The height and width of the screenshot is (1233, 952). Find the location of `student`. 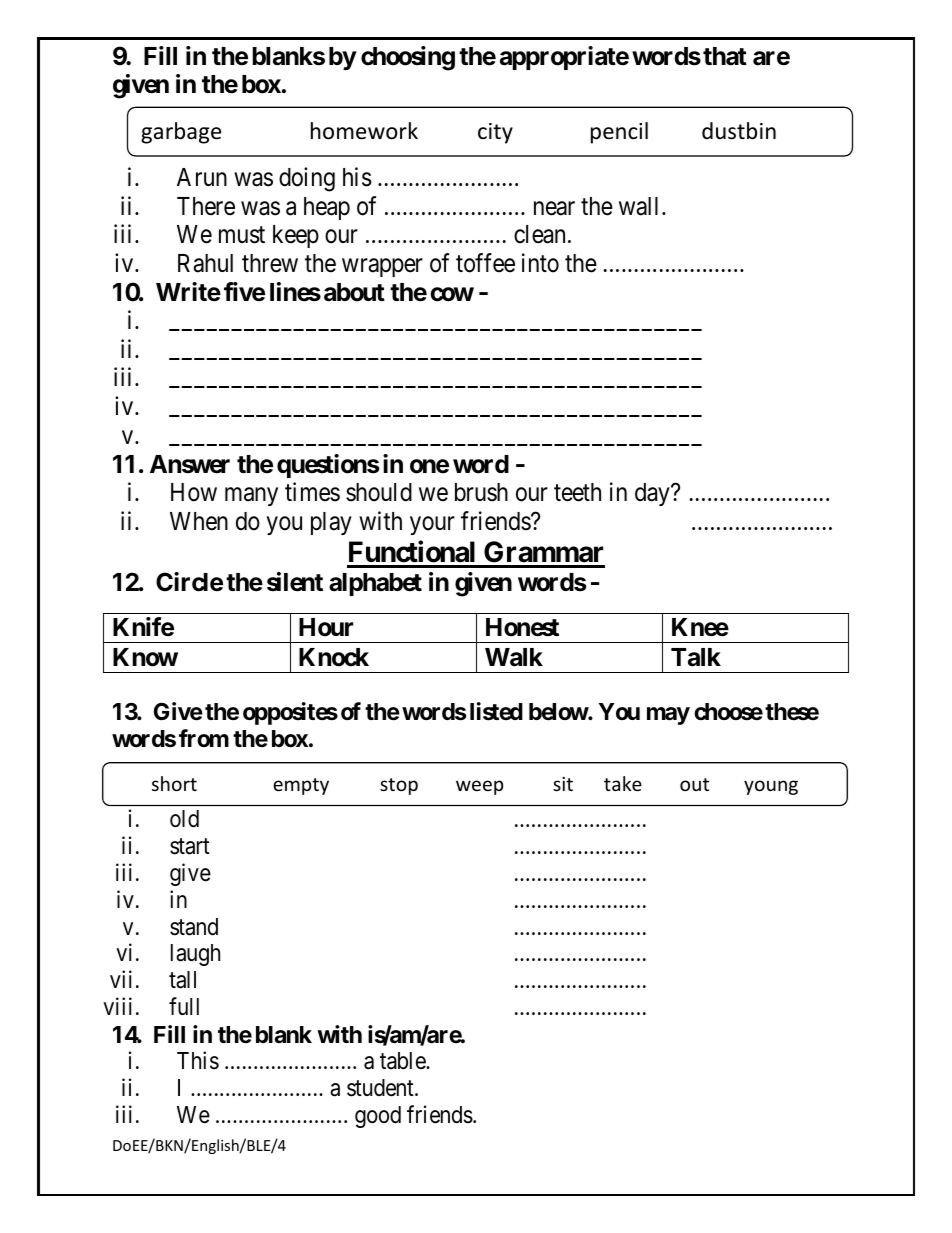

student is located at coordinates (381, 1088).
